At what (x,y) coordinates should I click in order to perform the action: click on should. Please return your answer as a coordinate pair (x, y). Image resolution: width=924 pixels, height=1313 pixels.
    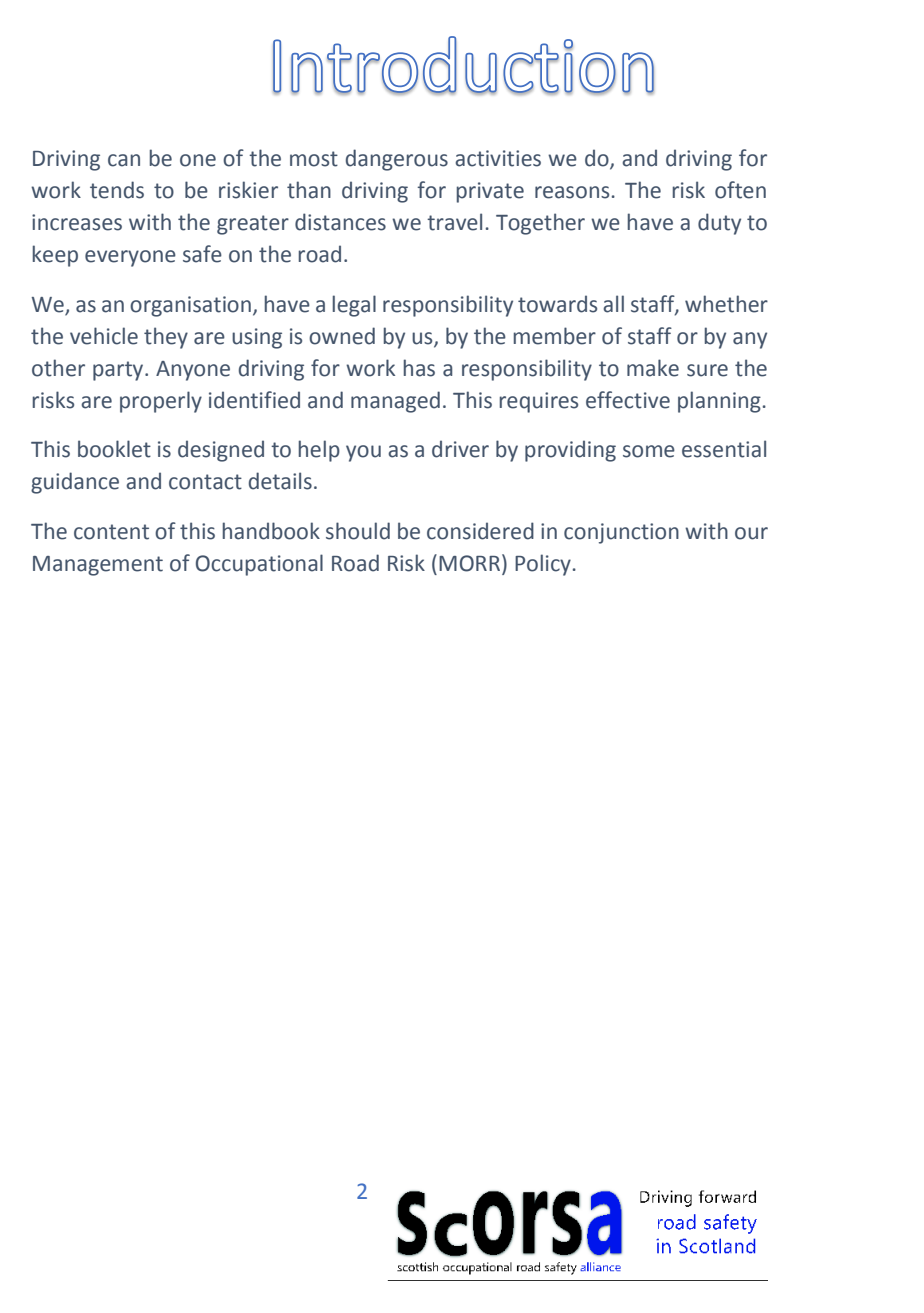
    Looking at the image, I should click on (358, 531).
